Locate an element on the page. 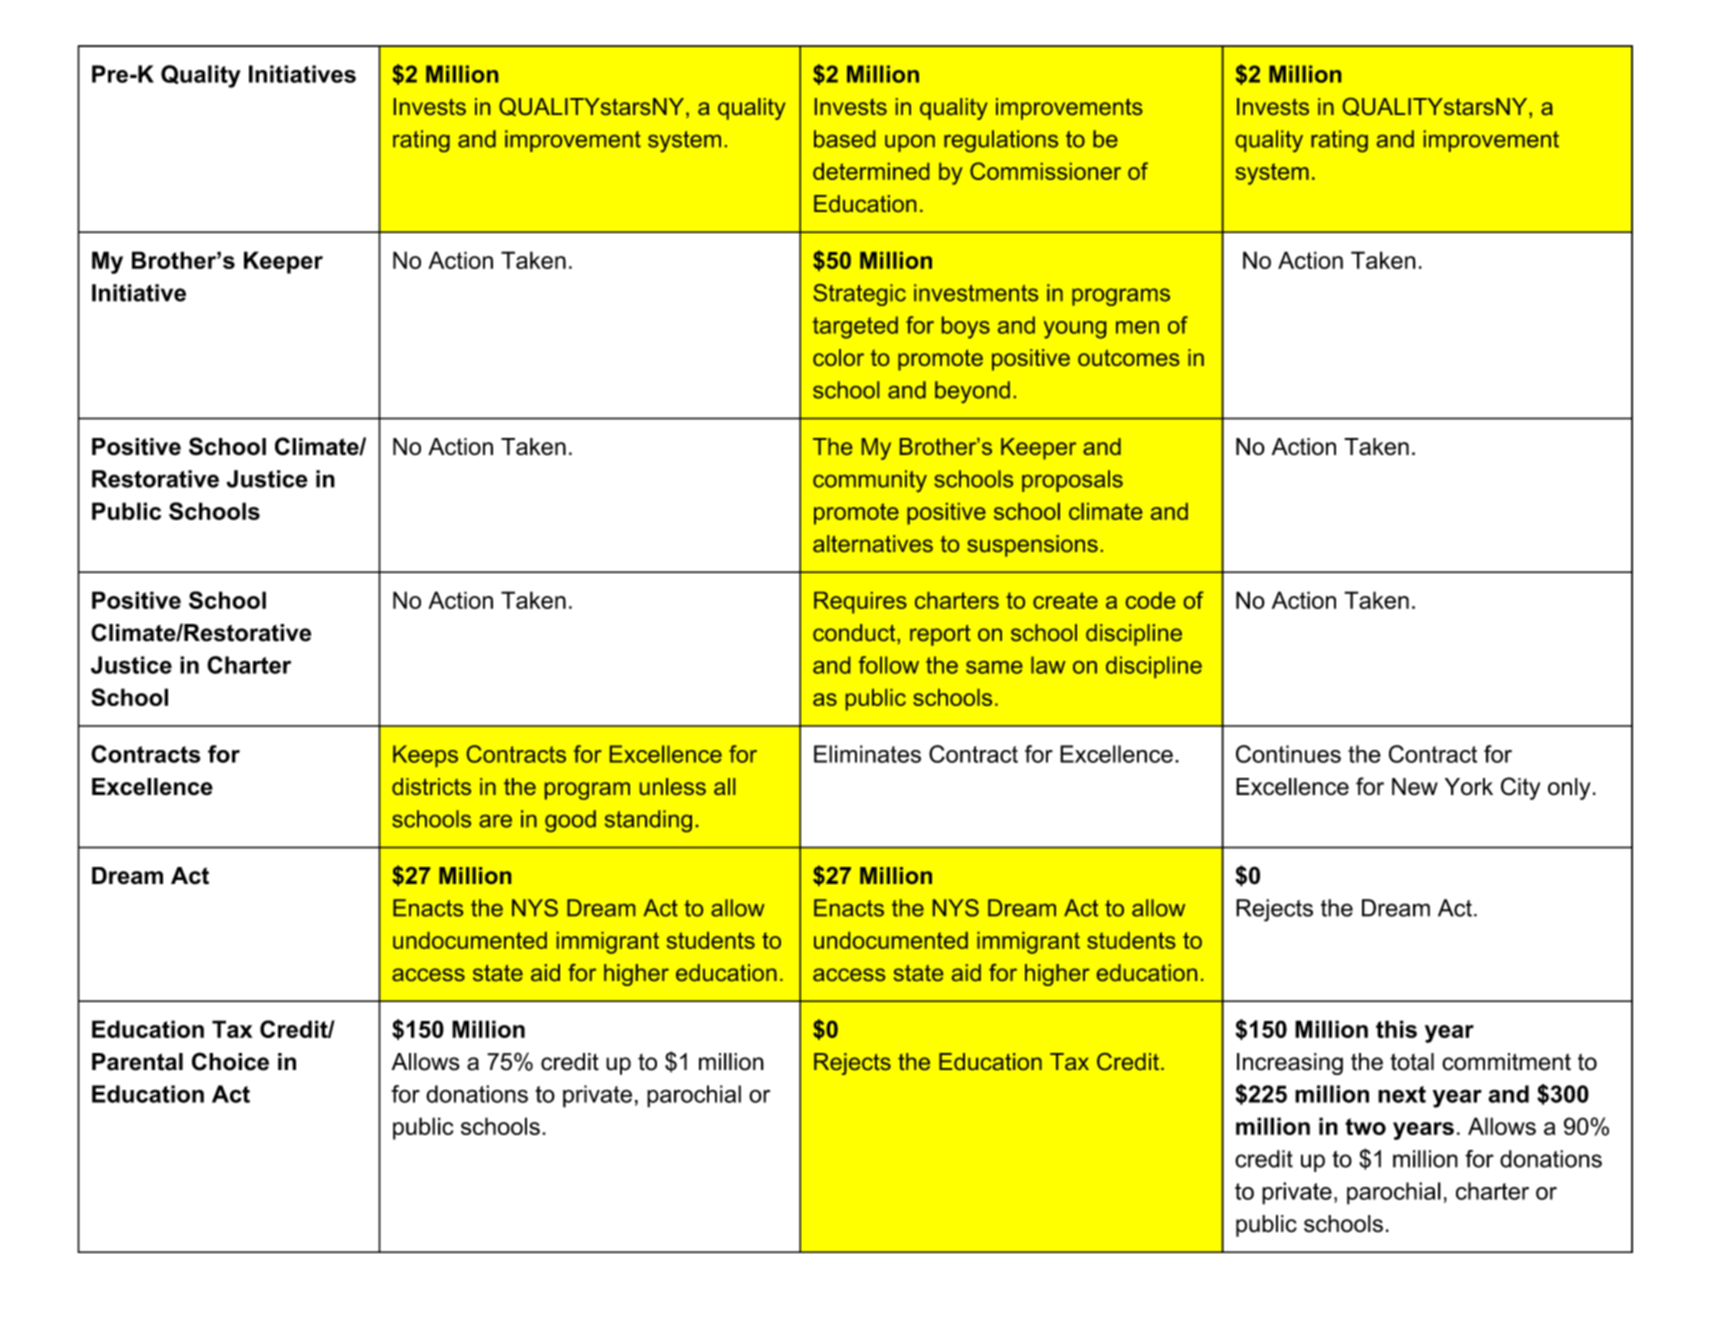 The image size is (1709, 1321). Increasing is located at coordinates (1290, 1064).
